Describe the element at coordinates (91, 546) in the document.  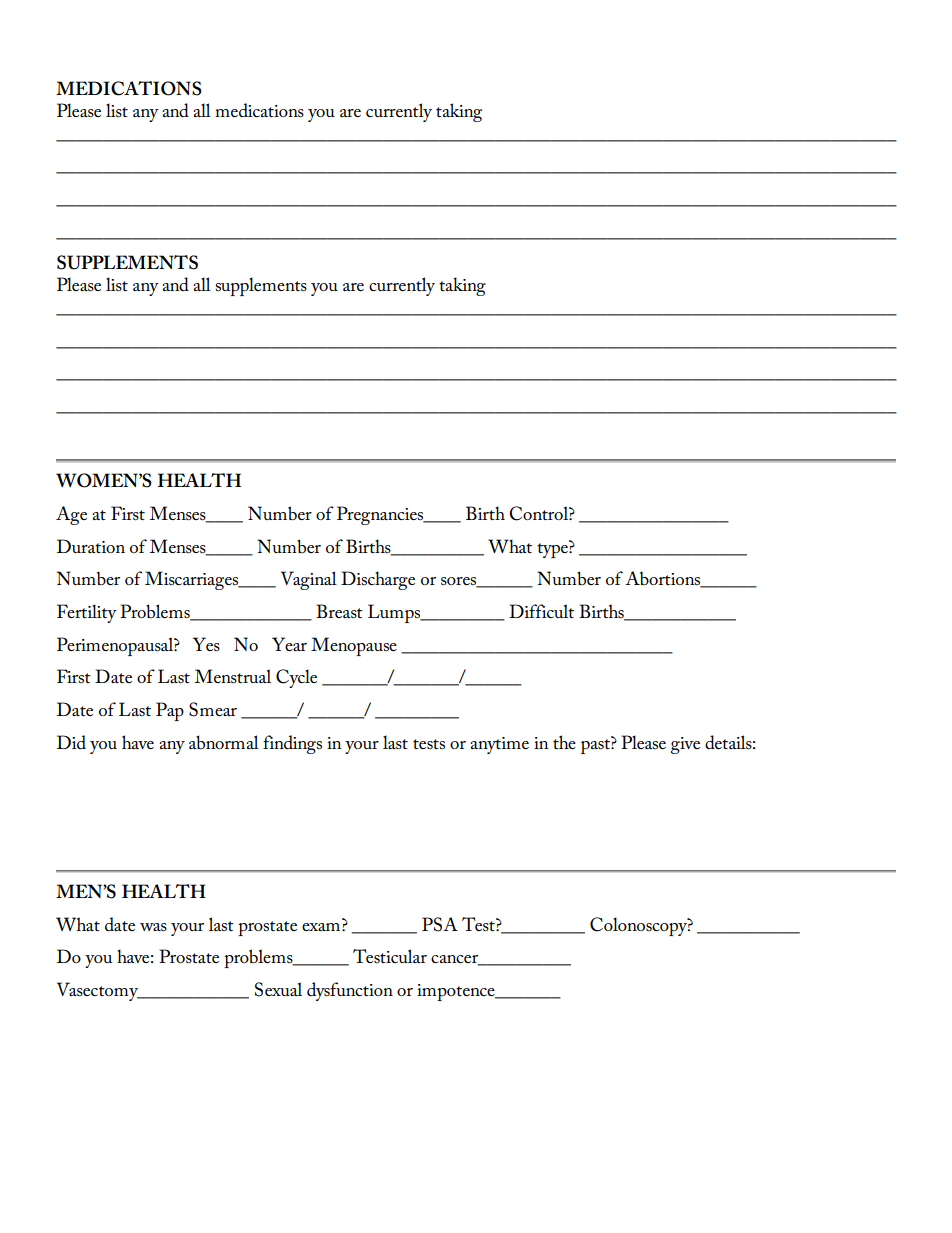
I see `Duration` at that location.
